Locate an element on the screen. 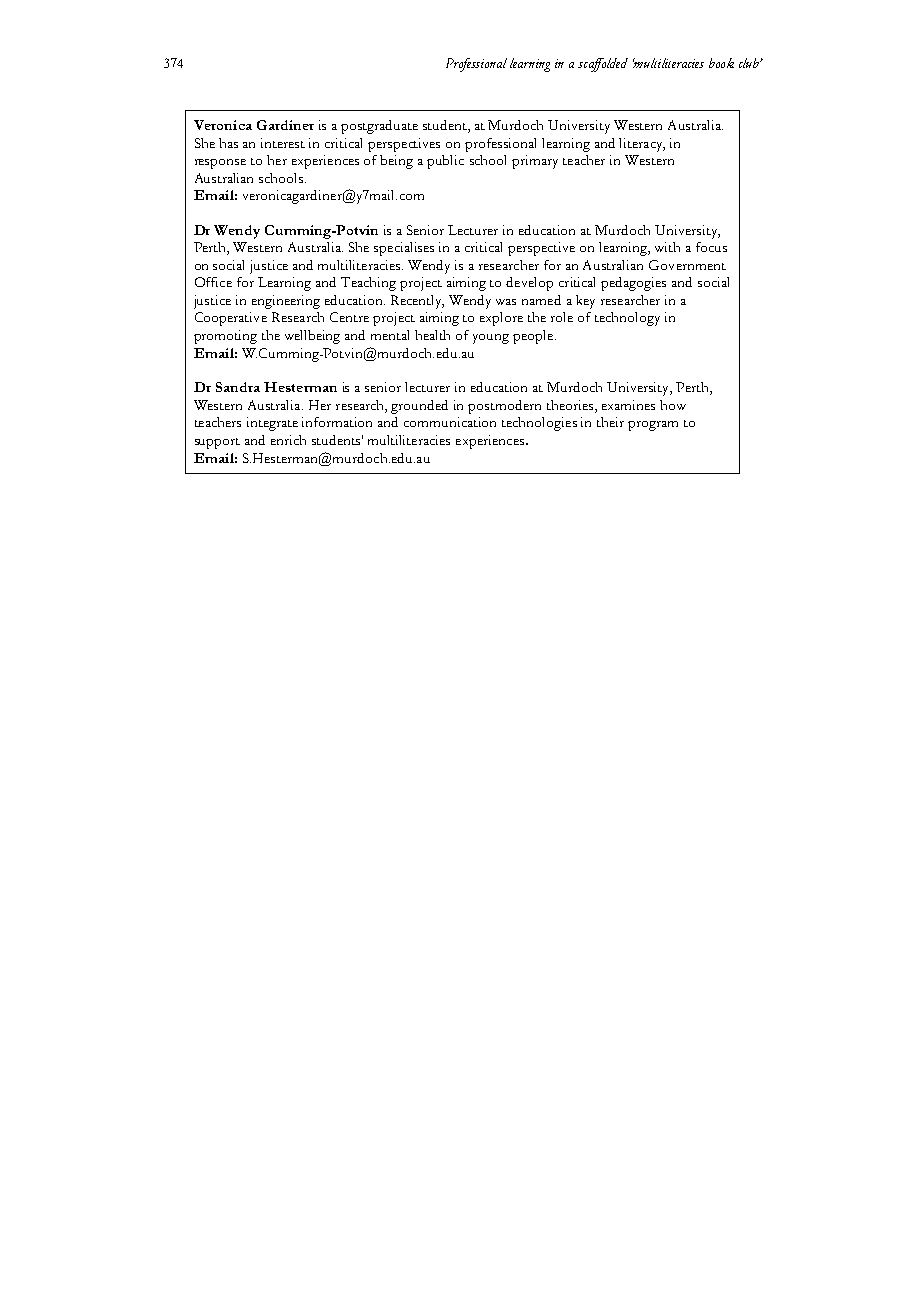  communication is located at coordinates (450, 422).
